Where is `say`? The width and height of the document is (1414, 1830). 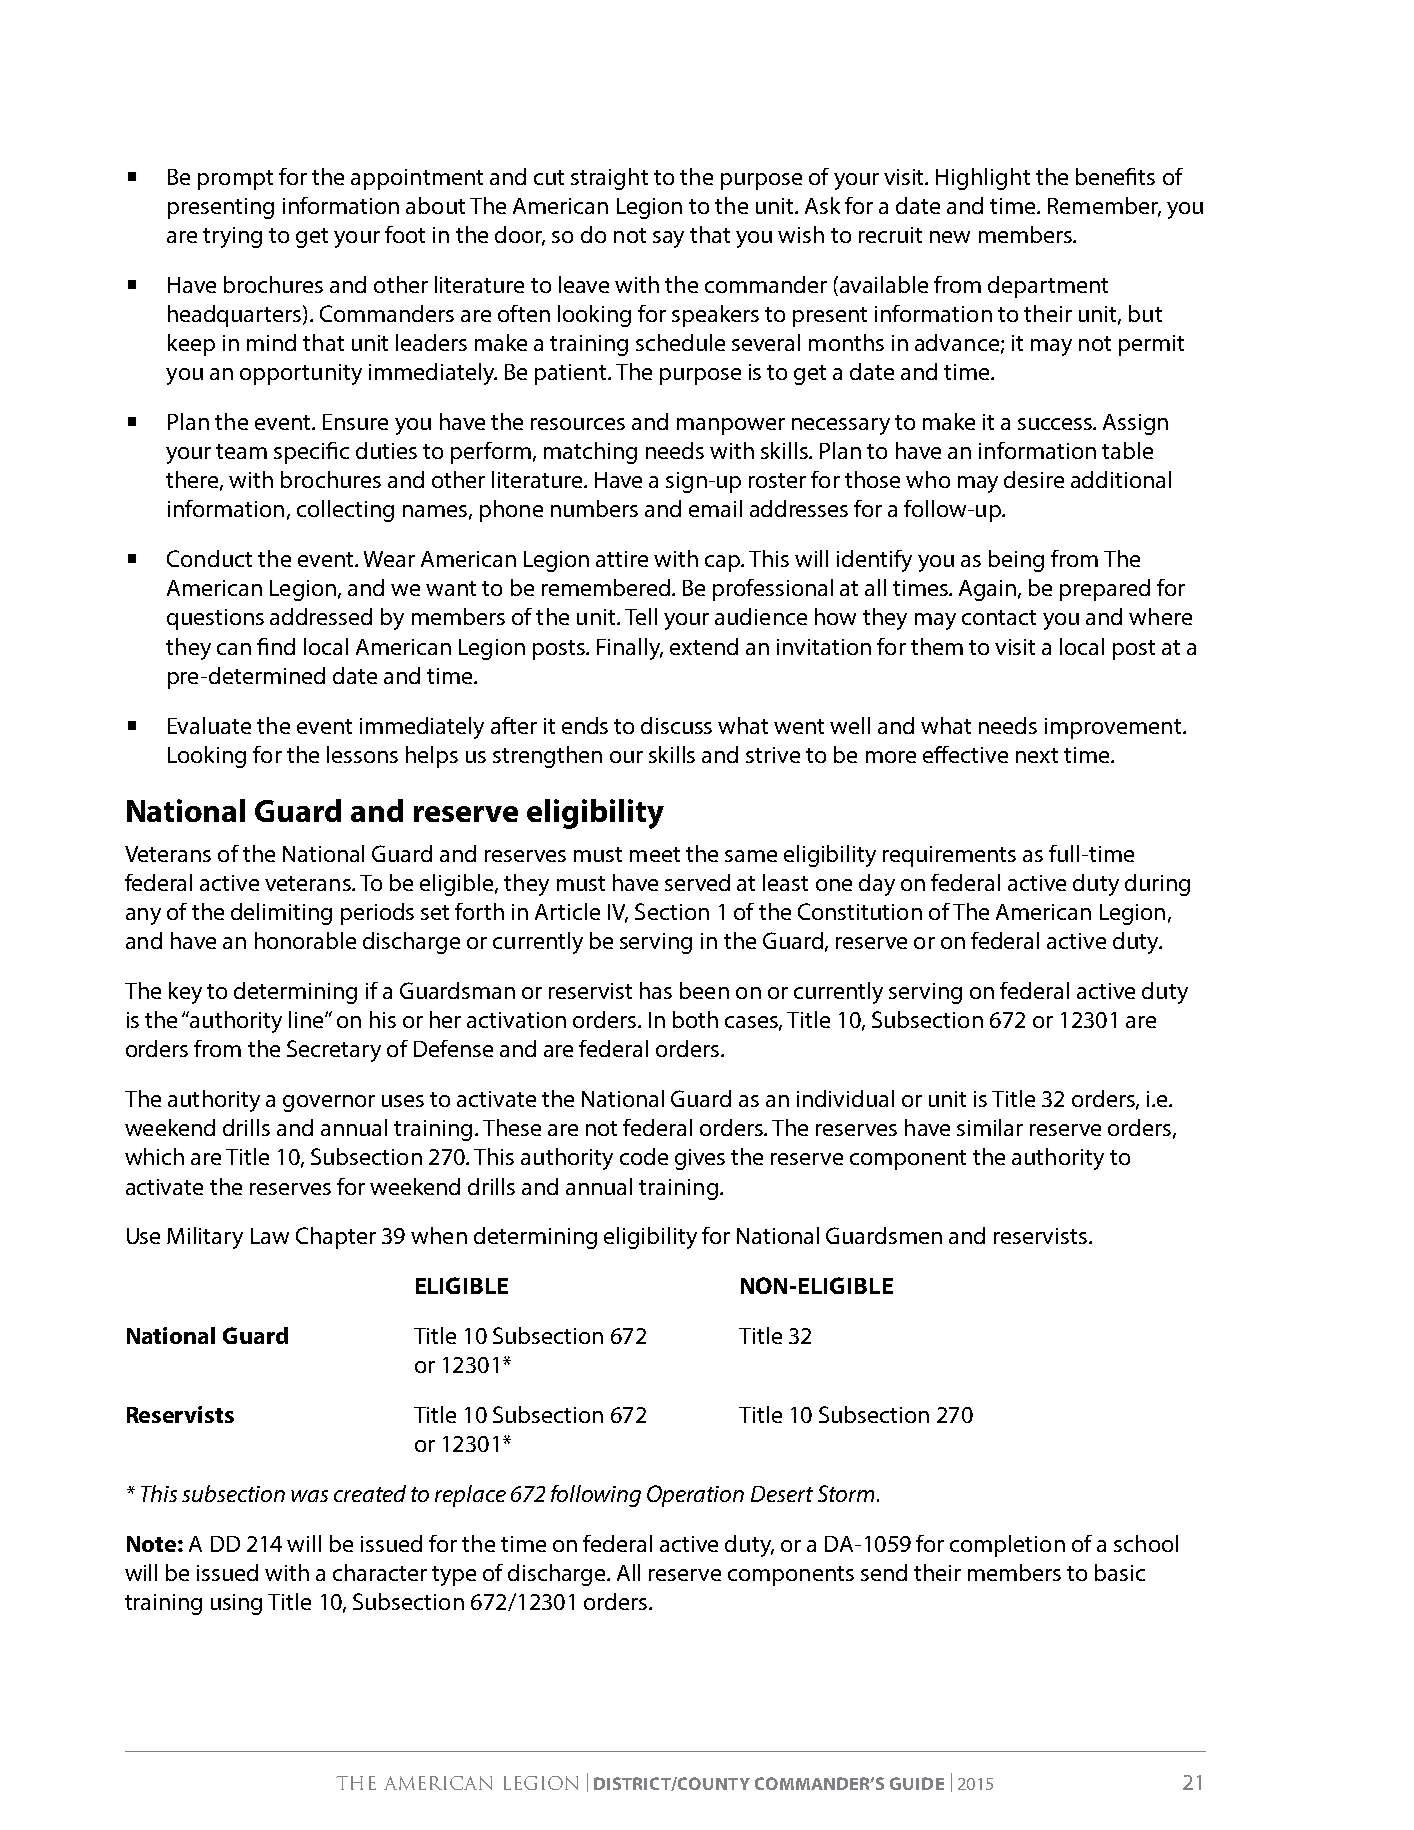
say is located at coordinates (668, 239).
